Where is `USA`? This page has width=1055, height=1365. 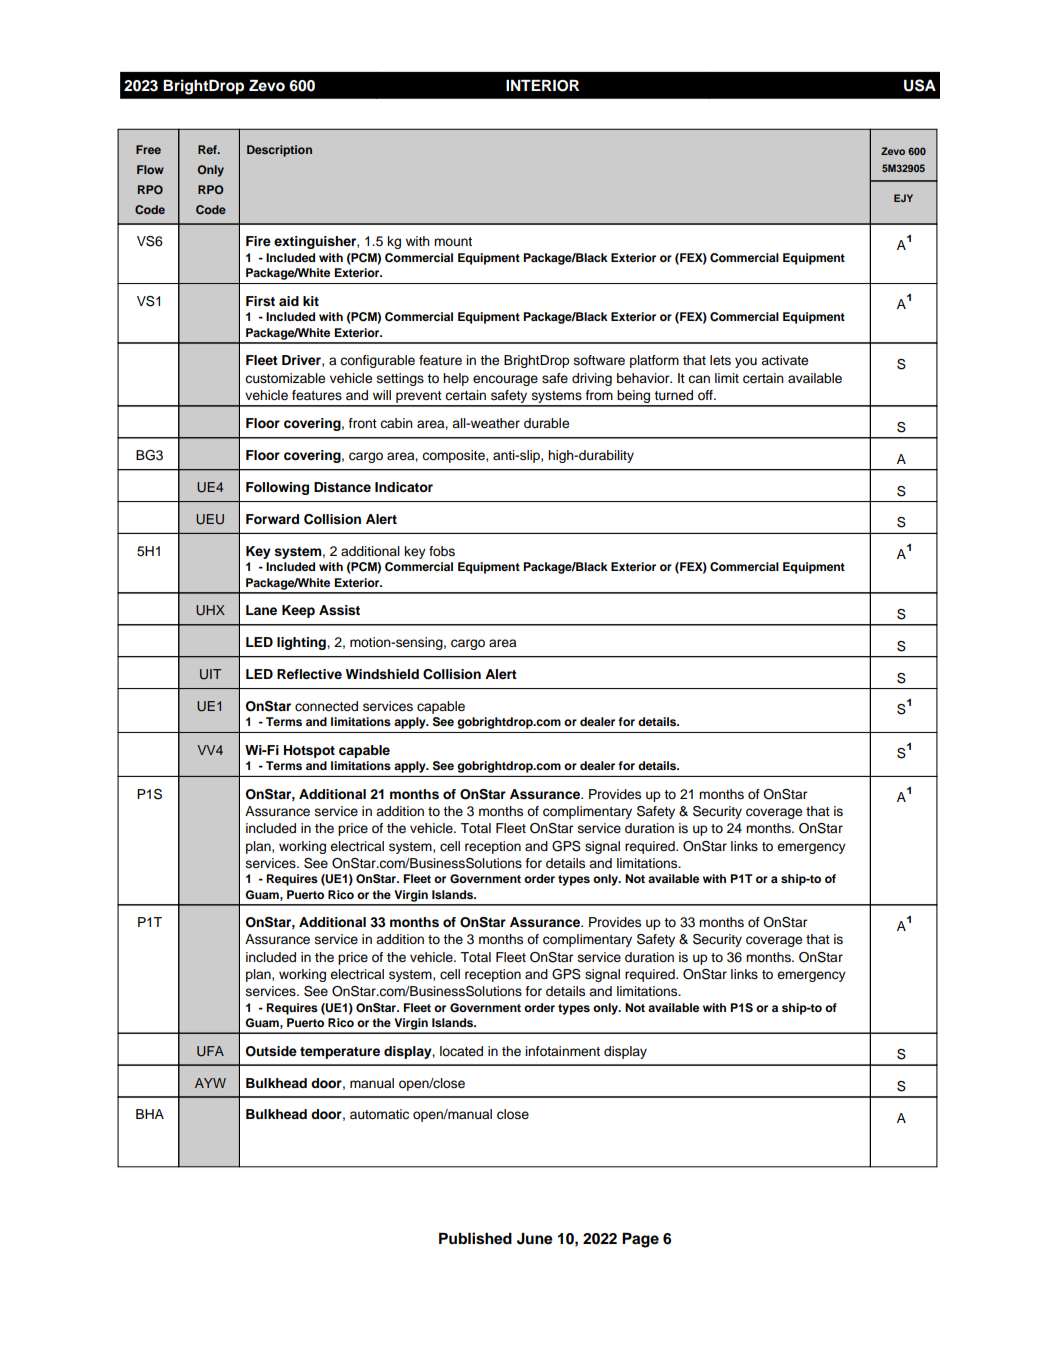 USA is located at coordinates (920, 85).
